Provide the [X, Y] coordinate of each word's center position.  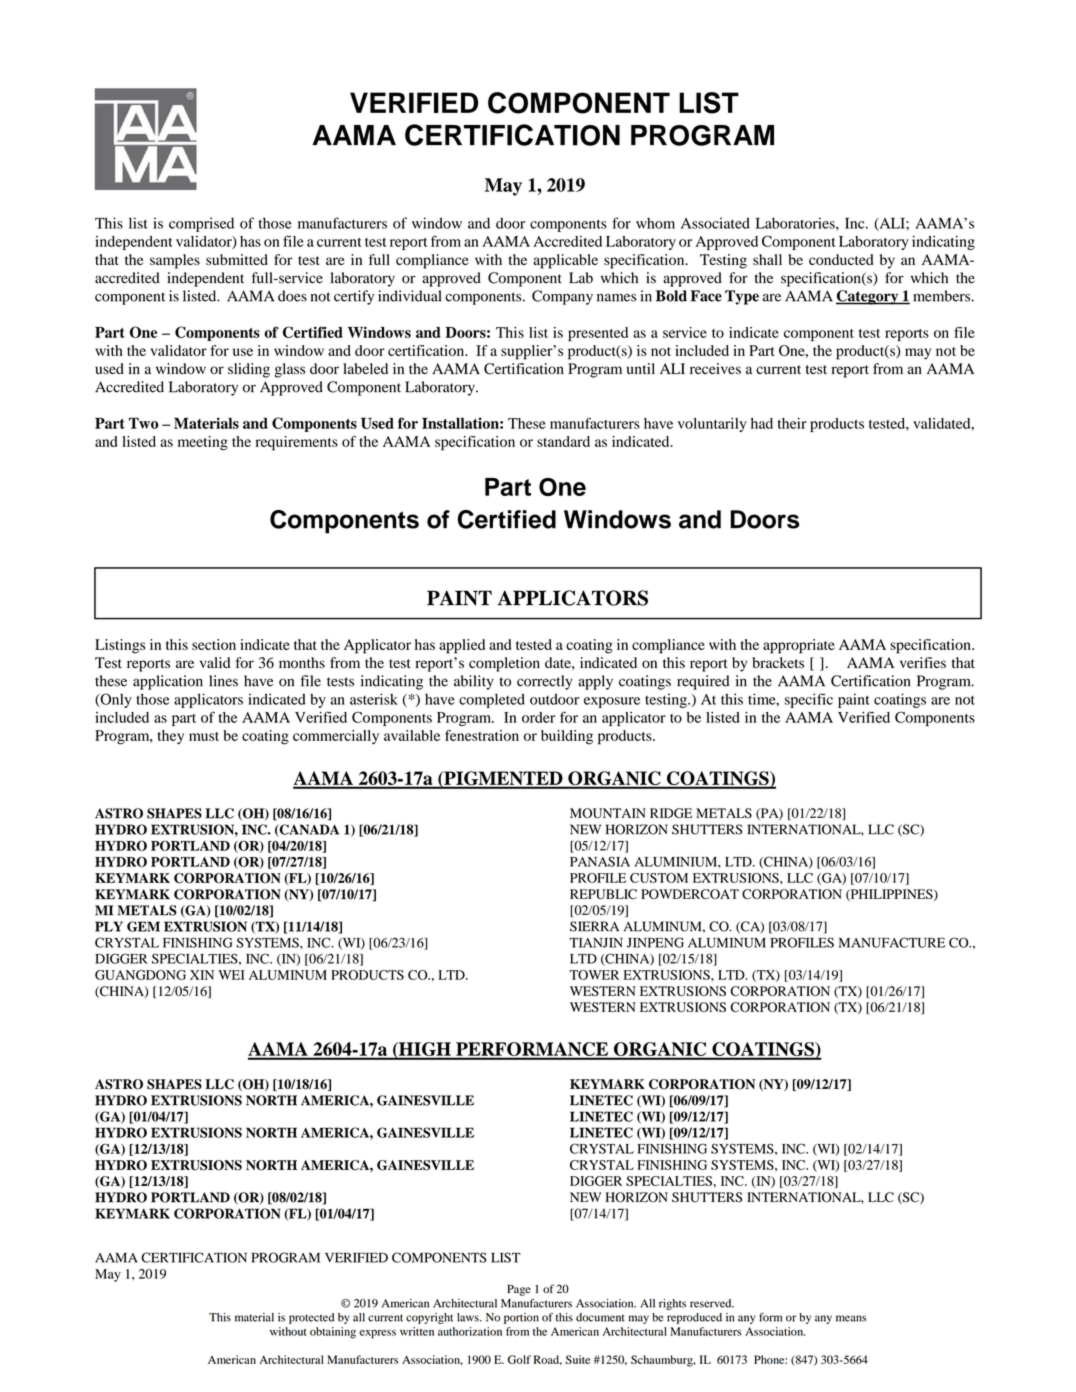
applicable [565, 261]
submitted [237, 259]
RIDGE [671, 813]
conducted [841, 259]
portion [521, 1318]
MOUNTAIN [608, 813]
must [204, 736]
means [851, 1318]
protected [311, 1318]
